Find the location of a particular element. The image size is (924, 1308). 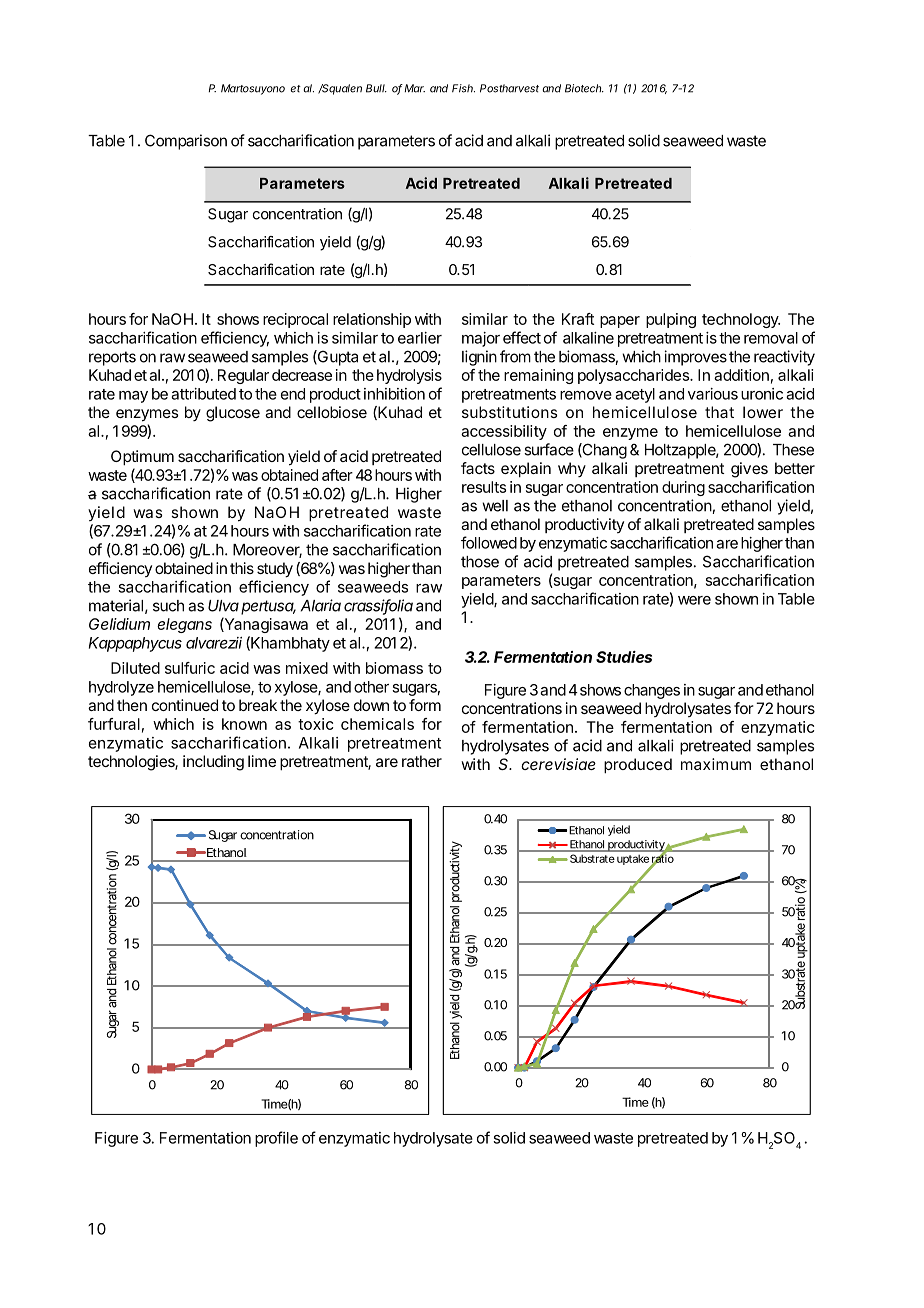

Fish is located at coordinates (463, 88).
